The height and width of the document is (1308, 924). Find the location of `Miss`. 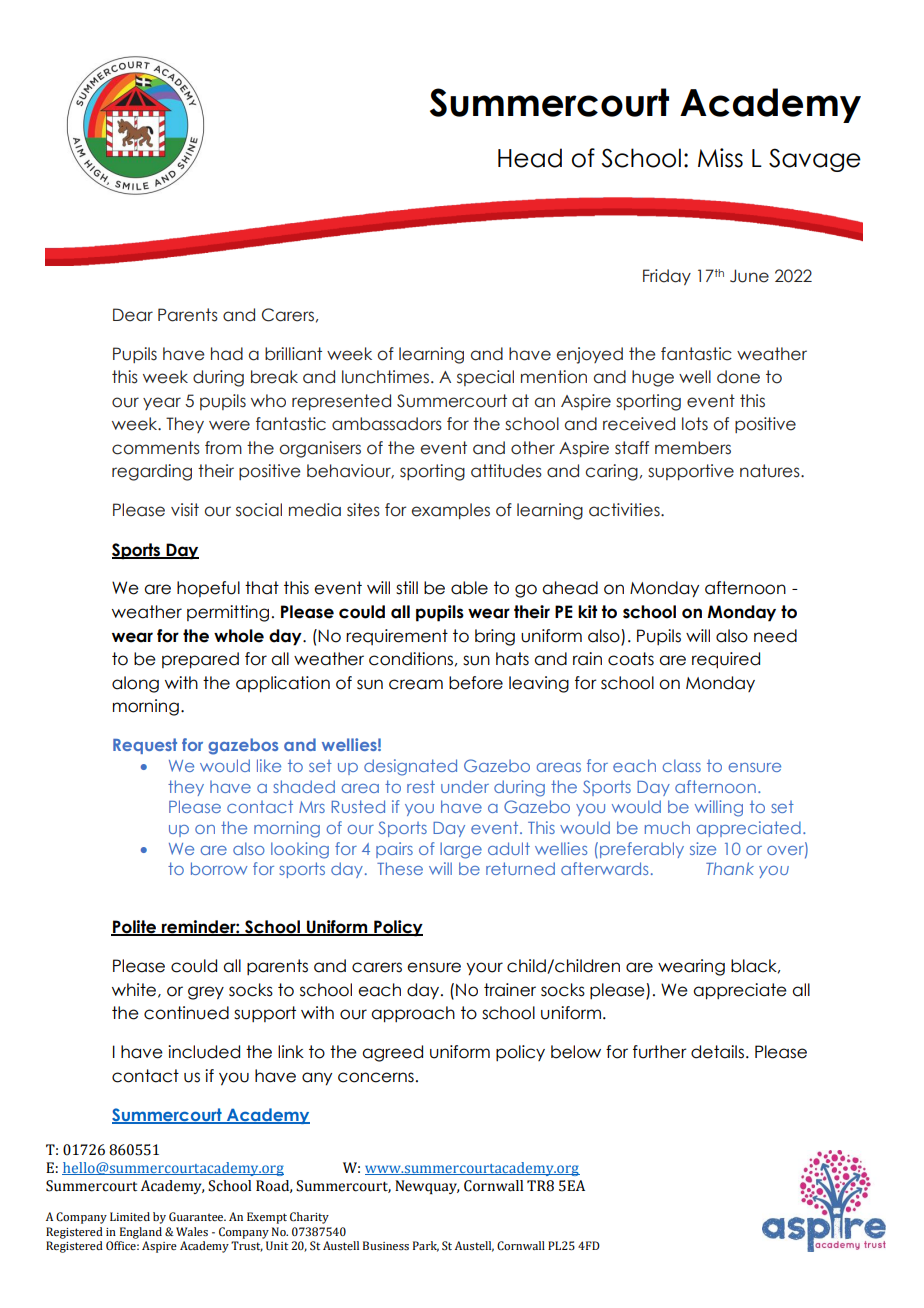

Miss is located at coordinates (720, 158).
